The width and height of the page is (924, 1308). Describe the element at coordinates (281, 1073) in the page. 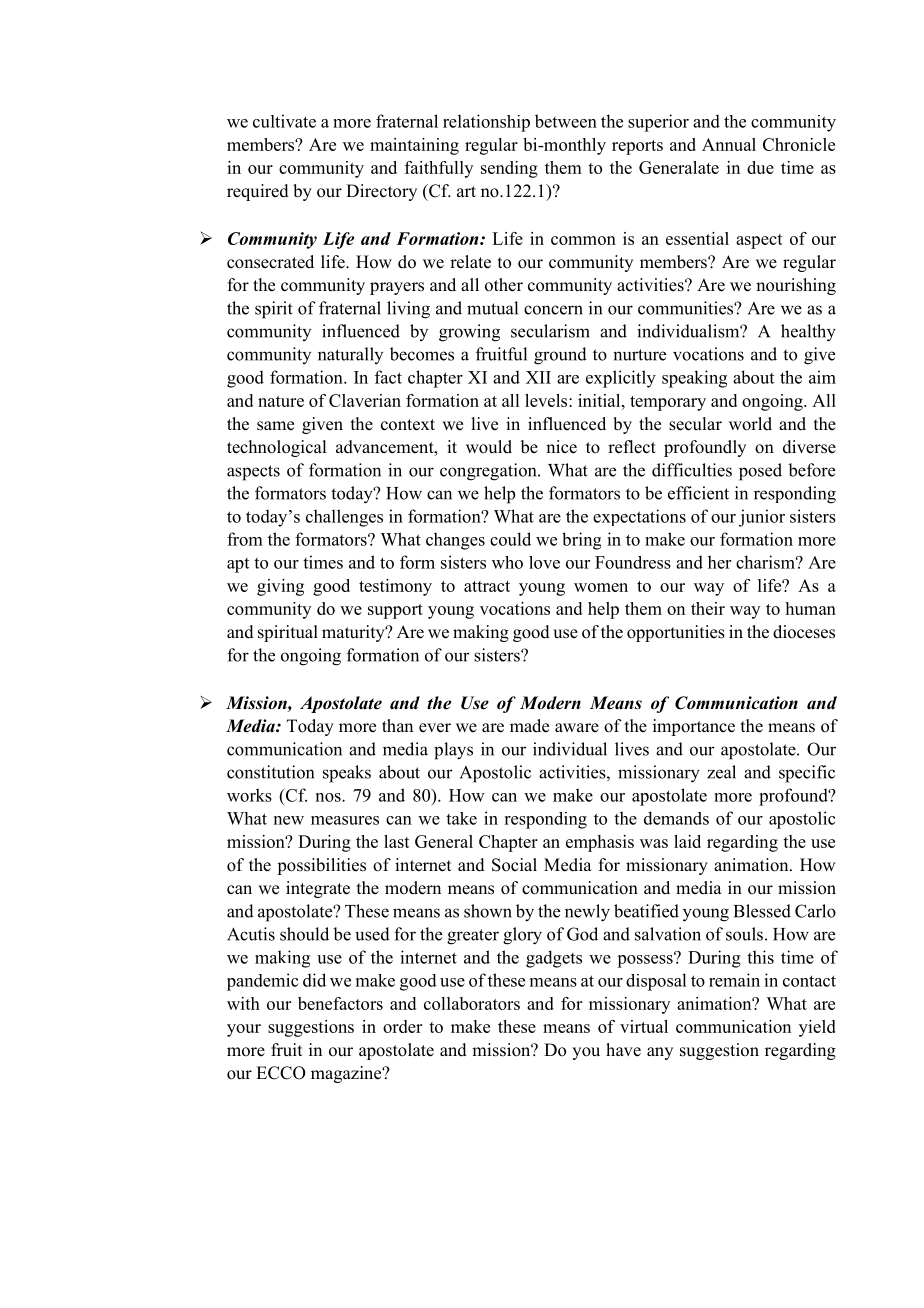

I see `ECCO` at that location.
